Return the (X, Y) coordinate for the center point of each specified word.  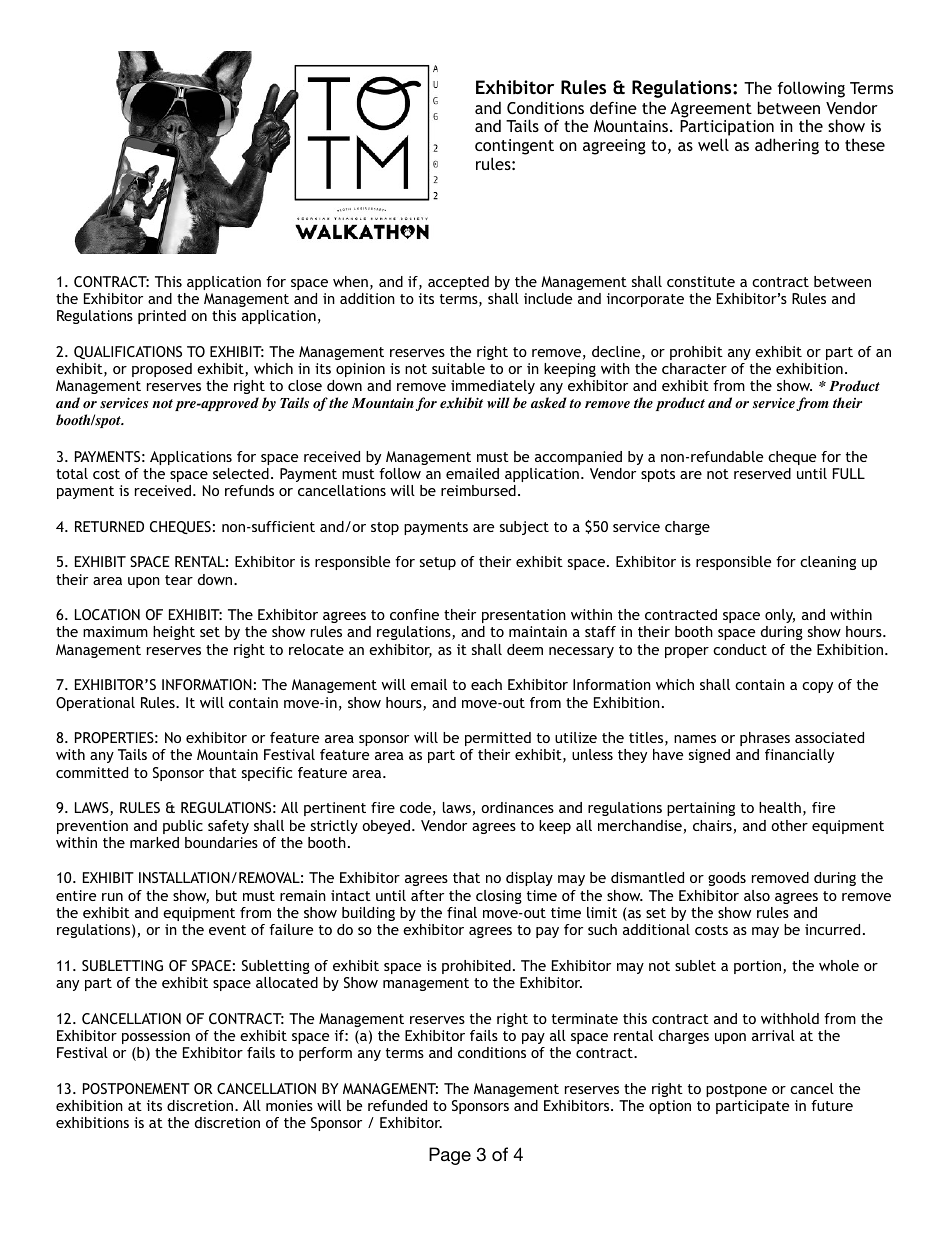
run (112, 897)
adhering (787, 146)
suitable (458, 368)
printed (162, 317)
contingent (514, 147)
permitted (498, 739)
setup (438, 563)
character (694, 368)
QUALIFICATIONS (128, 352)
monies (289, 1105)
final (462, 912)
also (757, 895)
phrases (765, 739)
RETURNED (109, 526)
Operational (95, 704)
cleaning (828, 563)
